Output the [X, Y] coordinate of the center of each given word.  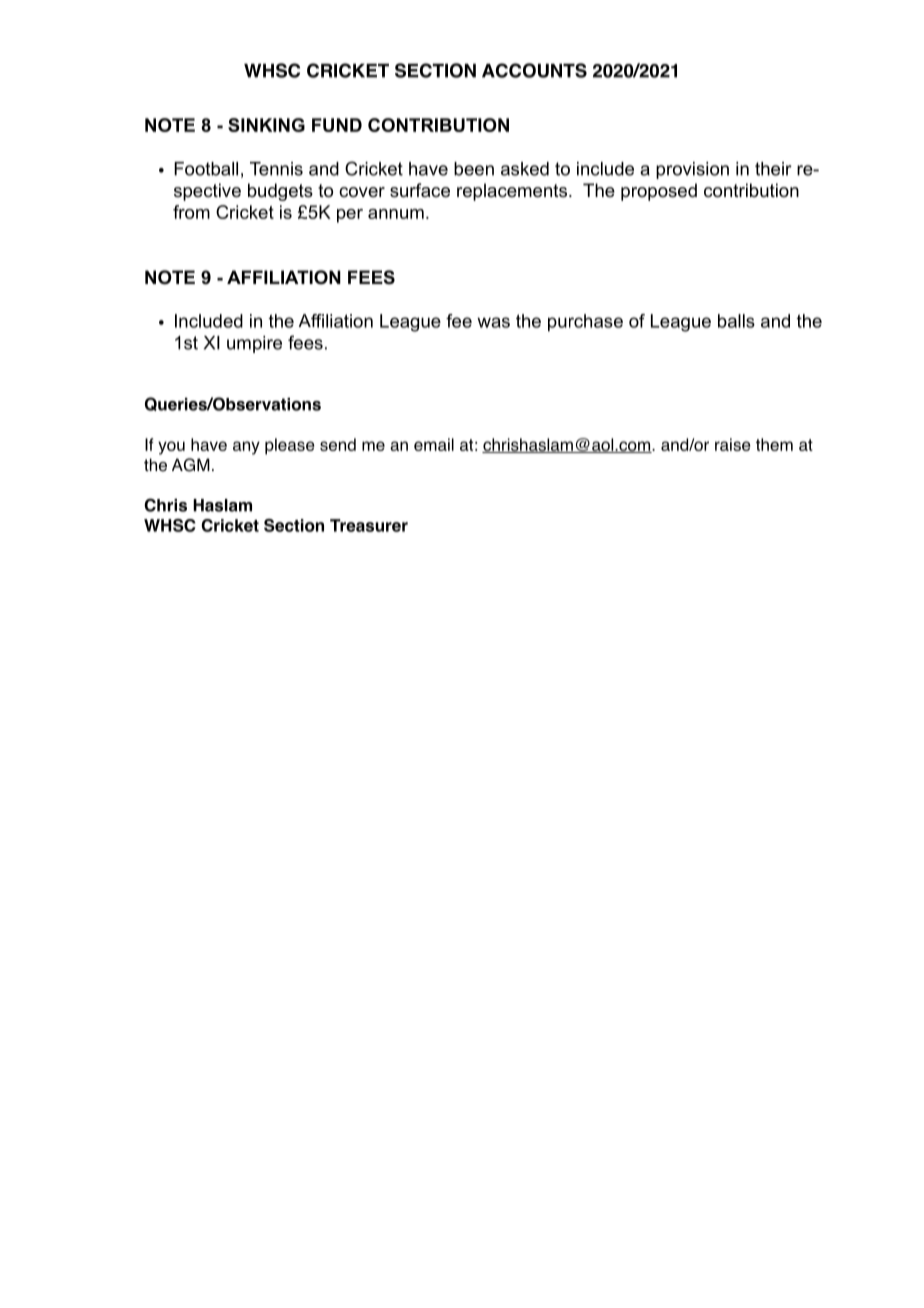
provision [692, 170]
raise [733, 444]
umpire [254, 344]
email [434, 444]
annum [396, 214]
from [191, 212]
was [493, 322]
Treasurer [369, 525]
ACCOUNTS [534, 70]
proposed [659, 192]
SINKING [266, 125]
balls [736, 321]
